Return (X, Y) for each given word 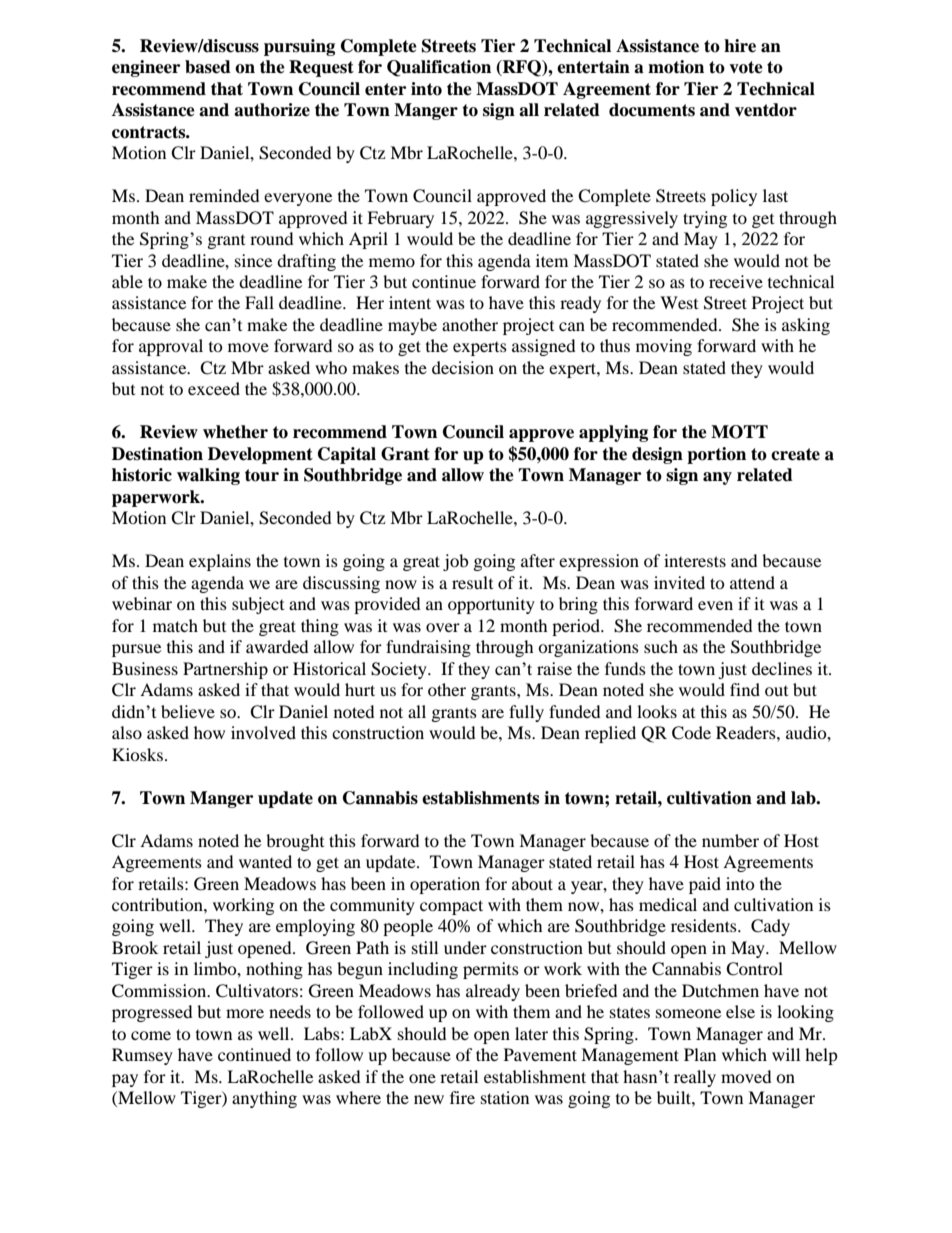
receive (736, 281)
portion (716, 455)
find (745, 689)
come (151, 1035)
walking (208, 476)
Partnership (225, 670)
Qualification (439, 68)
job (455, 562)
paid (705, 885)
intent (410, 302)
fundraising (428, 648)
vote (746, 67)
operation (445, 885)
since (253, 260)
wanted (265, 861)
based (208, 67)
